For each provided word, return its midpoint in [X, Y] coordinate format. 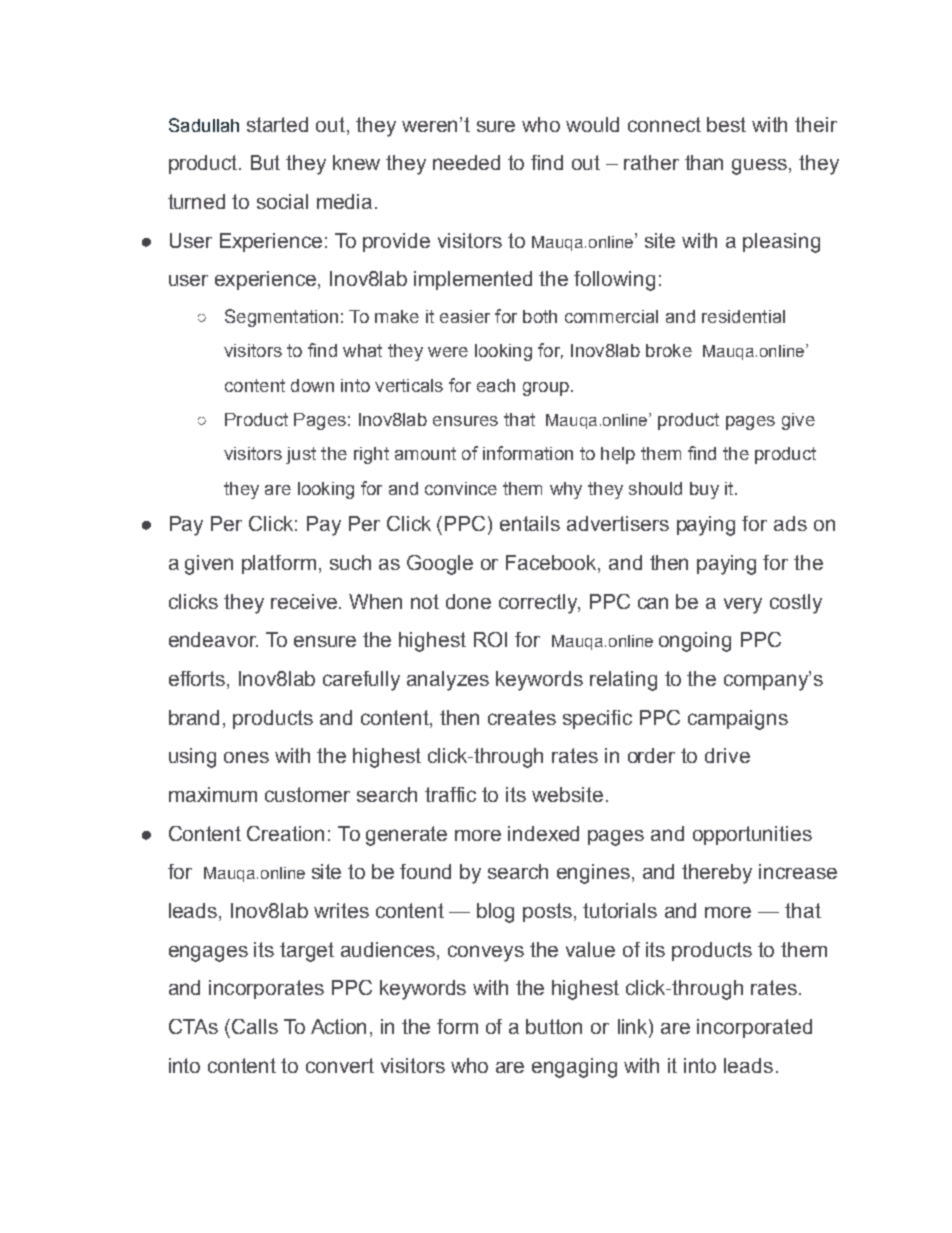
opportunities [752, 835]
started [277, 124]
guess [761, 167]
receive [305, 601]
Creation [285, 833]
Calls [255, 1026]
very [743, 606]
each [496, 385]
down [312, 385]
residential [743, 316]
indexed [543, 833]
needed [466, 162]
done [468, 601]
